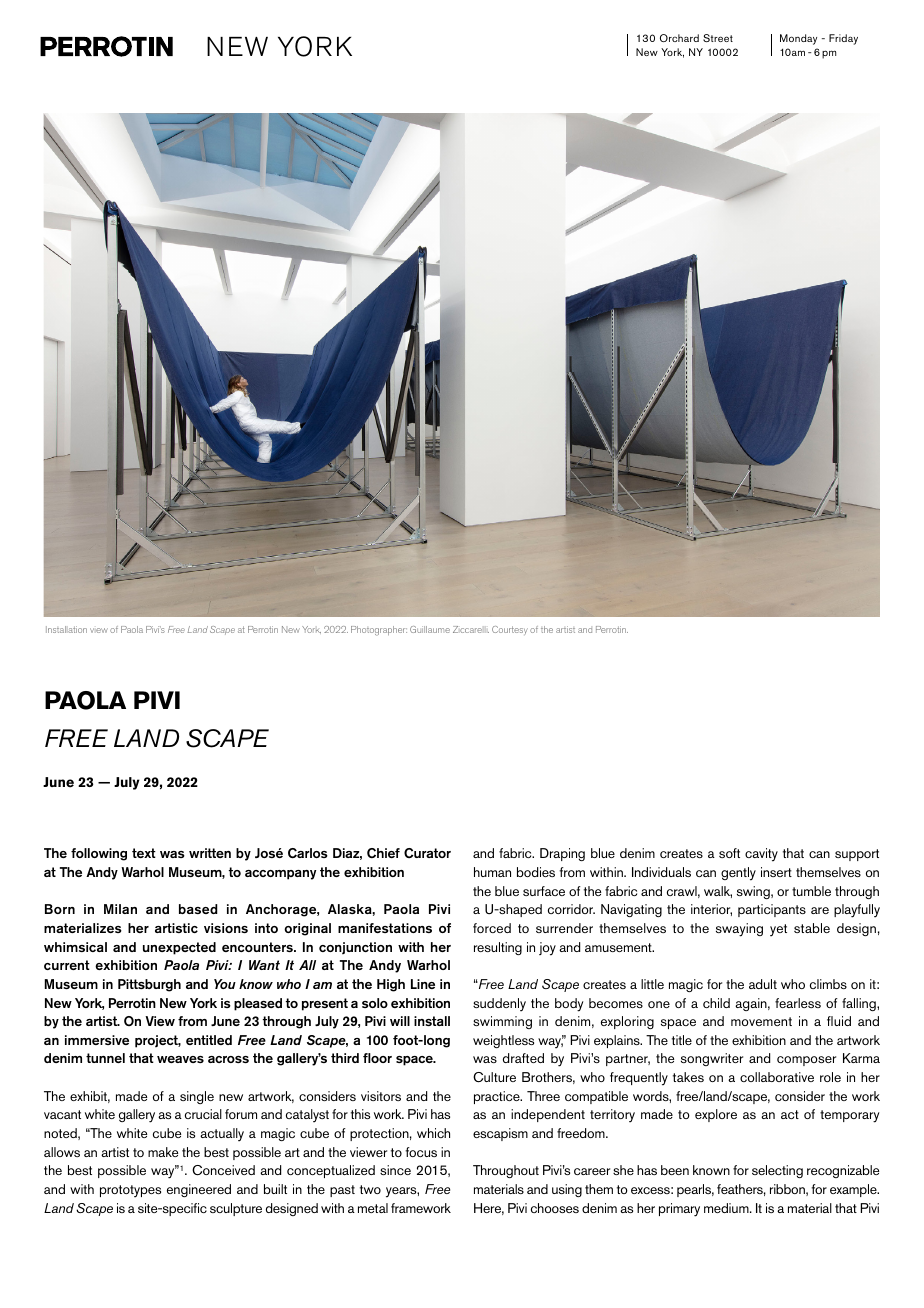  Describe the element at coordinates (421, 1152) in the screenshot. I see `focus` at that location.
